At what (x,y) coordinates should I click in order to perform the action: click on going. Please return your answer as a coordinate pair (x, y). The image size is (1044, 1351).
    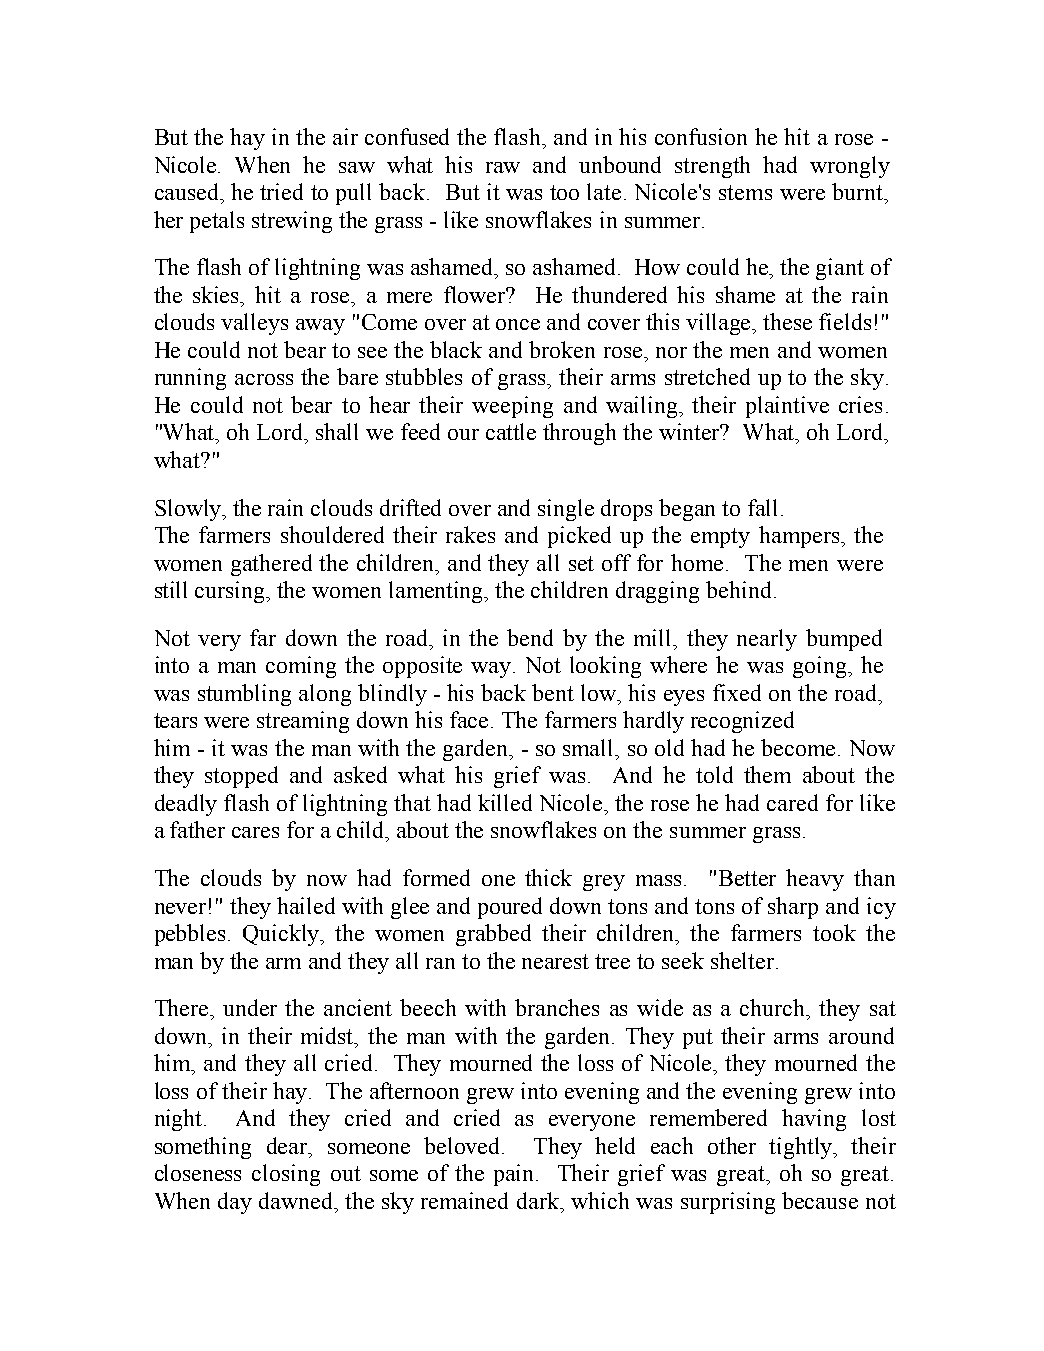
    Looking at the image, I should click on (821, 667).
